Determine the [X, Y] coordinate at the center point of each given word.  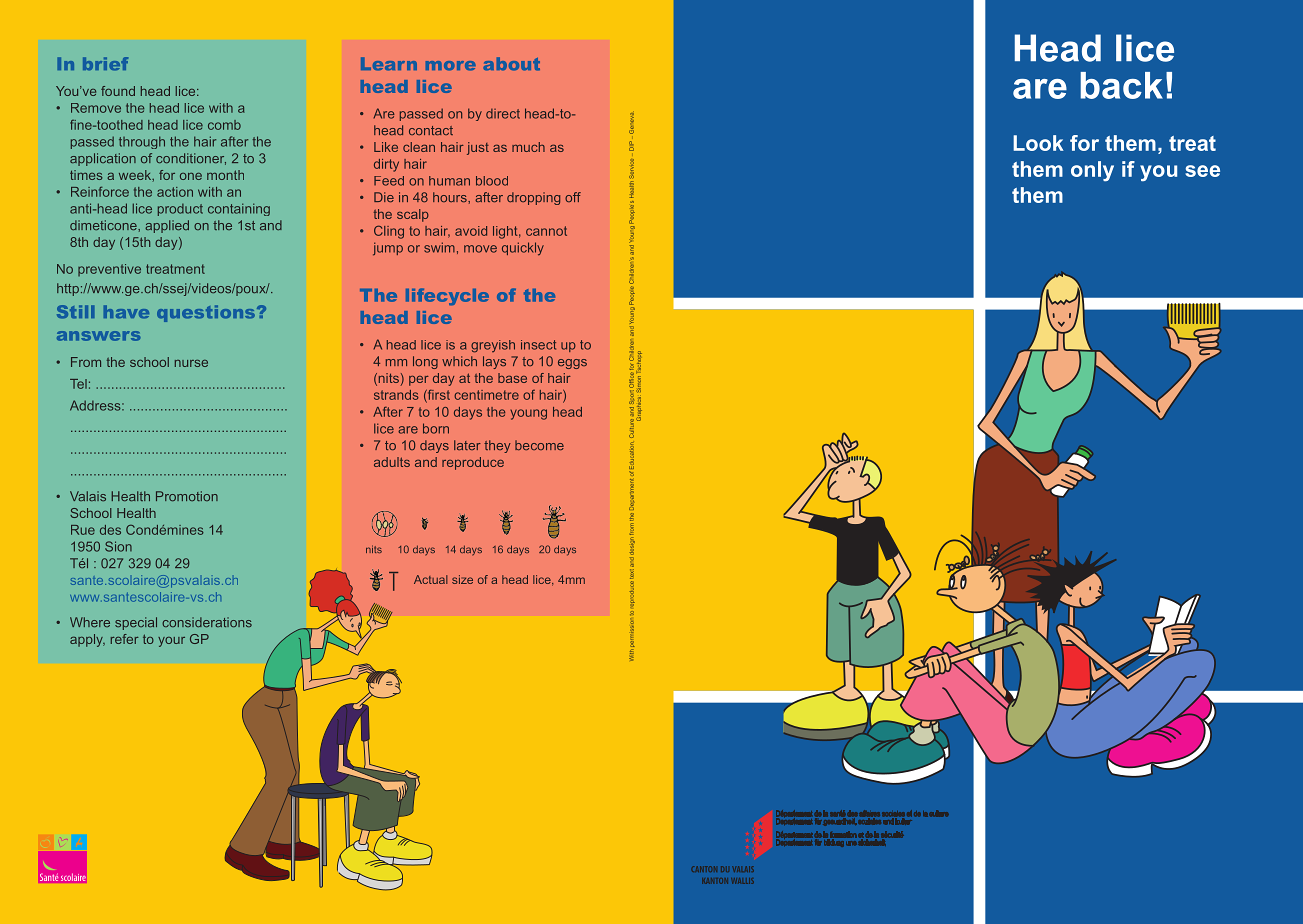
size [462, 579]
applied [167, 226]
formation [843, 835]
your [171, 642]
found [118, 91]
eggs [572, 364]
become [539, 445]
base [512, 378]
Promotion [187, 496]
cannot [546, 231]
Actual [431, 579]
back [1121, 85]
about [511, 64]
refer [125, 639]
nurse [191, 363]
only [1092, 171]
